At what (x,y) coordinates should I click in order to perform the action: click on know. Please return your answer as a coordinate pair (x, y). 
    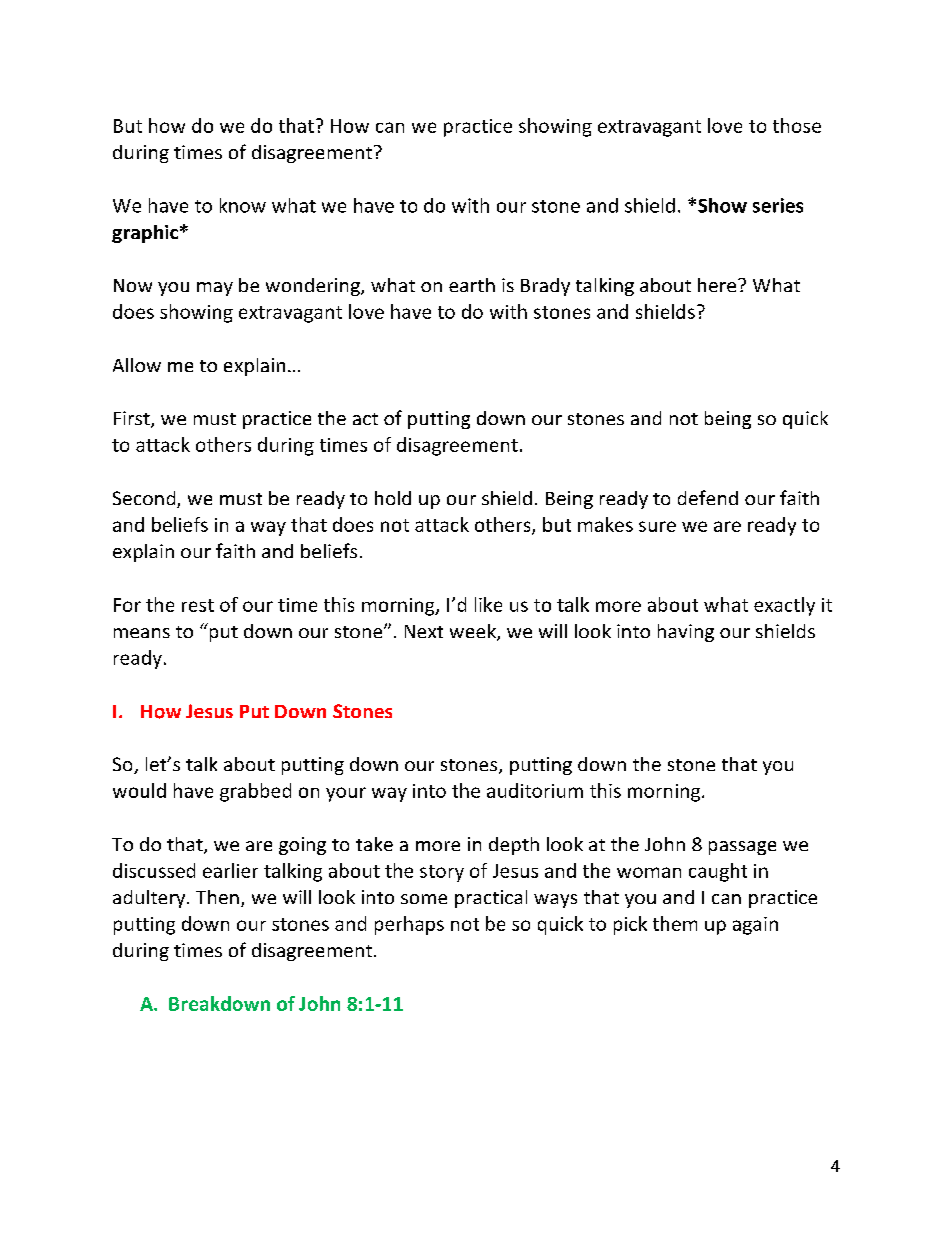
    Looking at the image, I should click on (243, 205).
